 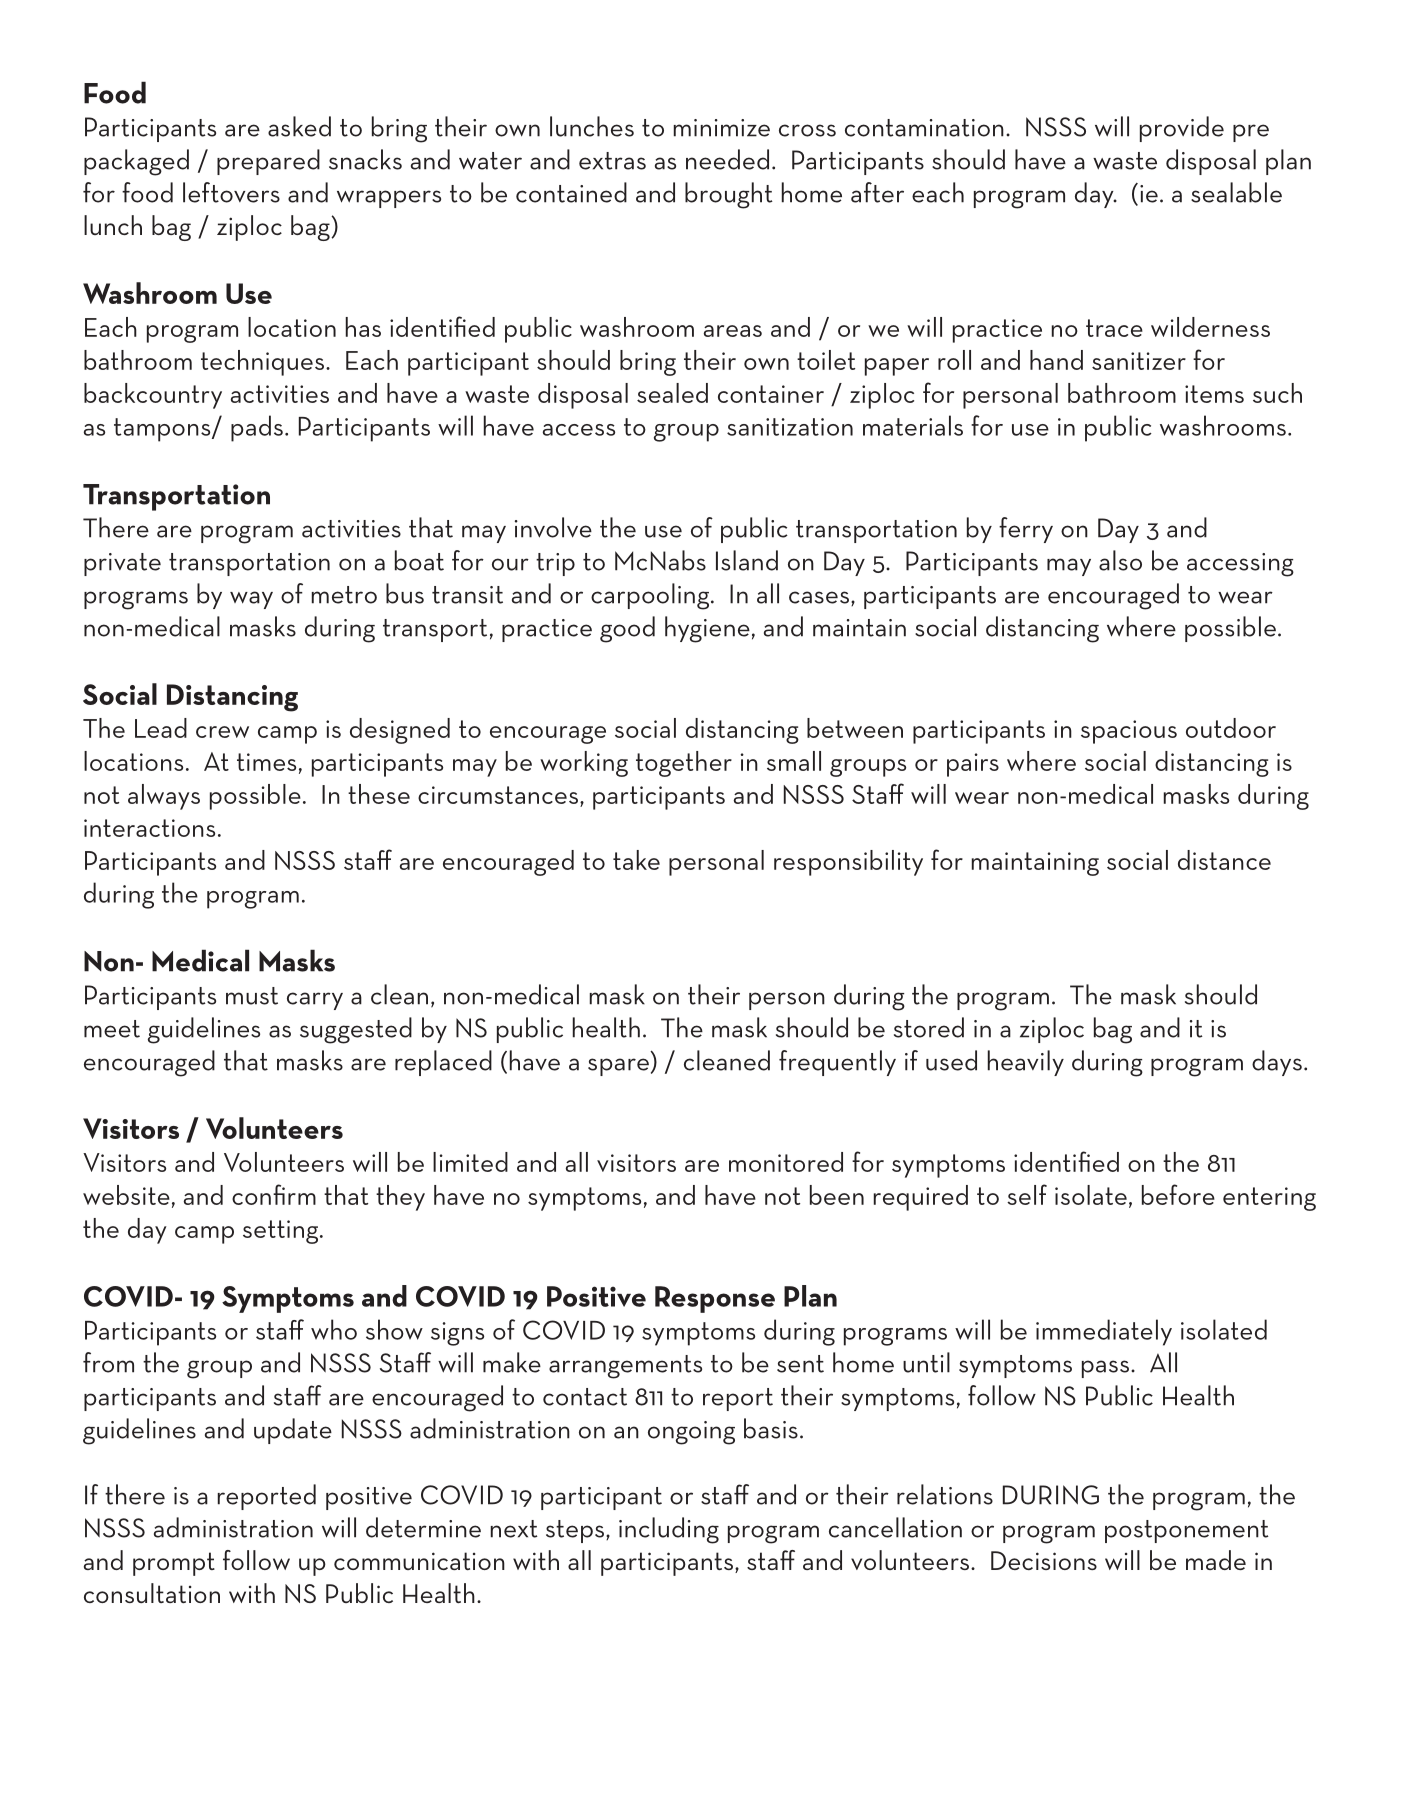 I want to click on interactions, so click(x=149, y=828).
